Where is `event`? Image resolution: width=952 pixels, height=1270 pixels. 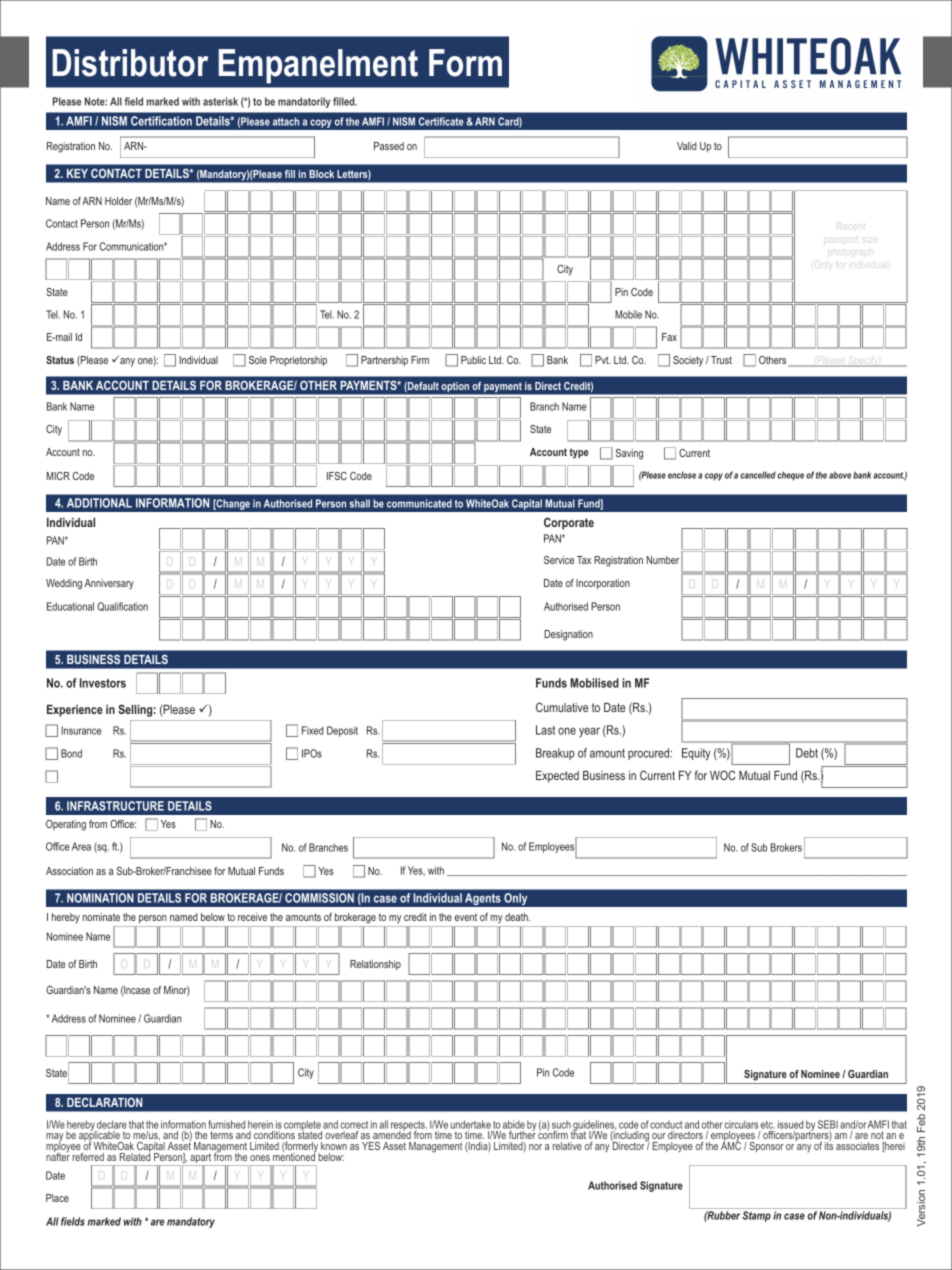 event is located at coordinates (466, 917).
